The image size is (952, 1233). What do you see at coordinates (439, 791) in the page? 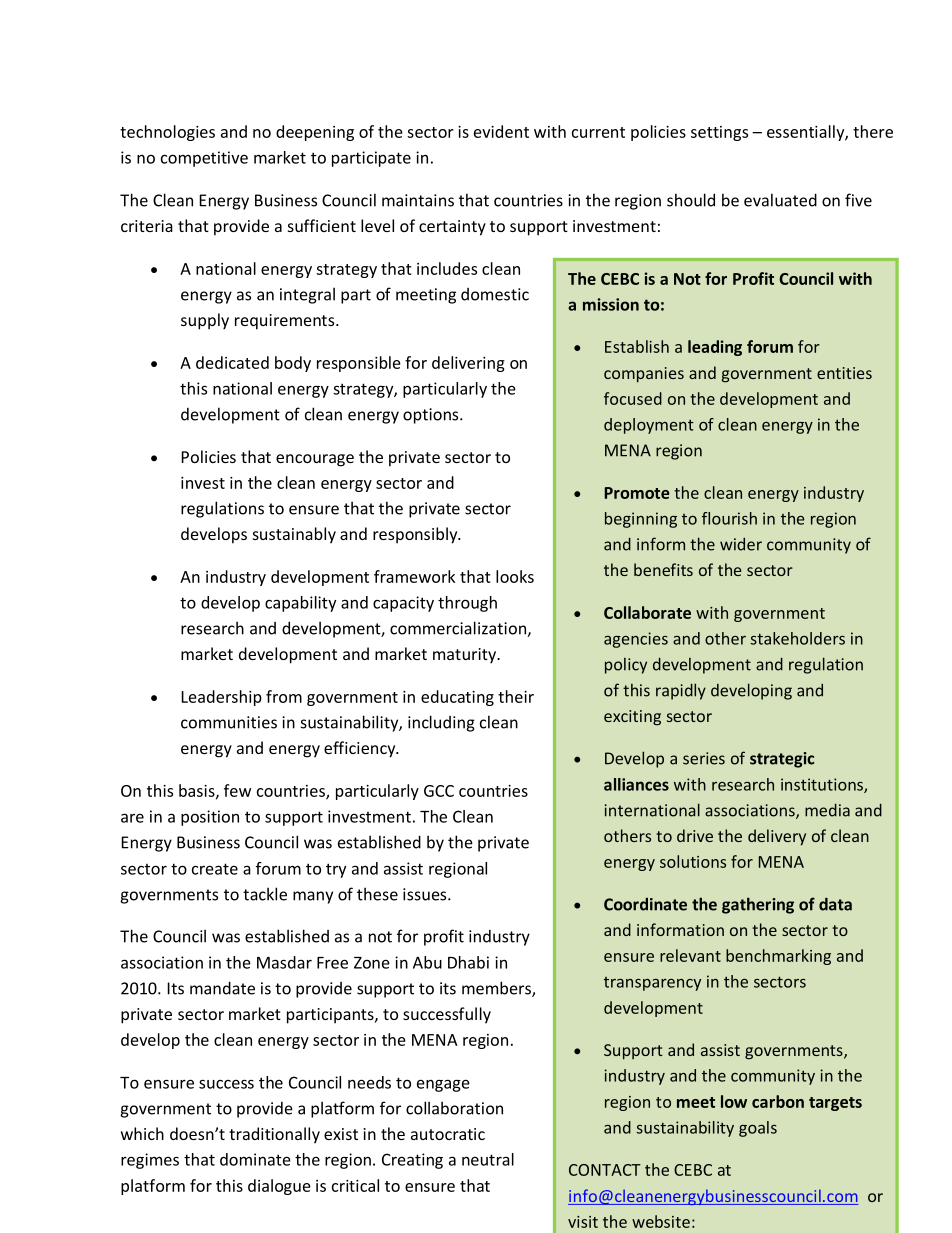
I see `GCC` at bounding box center [439, 791].
